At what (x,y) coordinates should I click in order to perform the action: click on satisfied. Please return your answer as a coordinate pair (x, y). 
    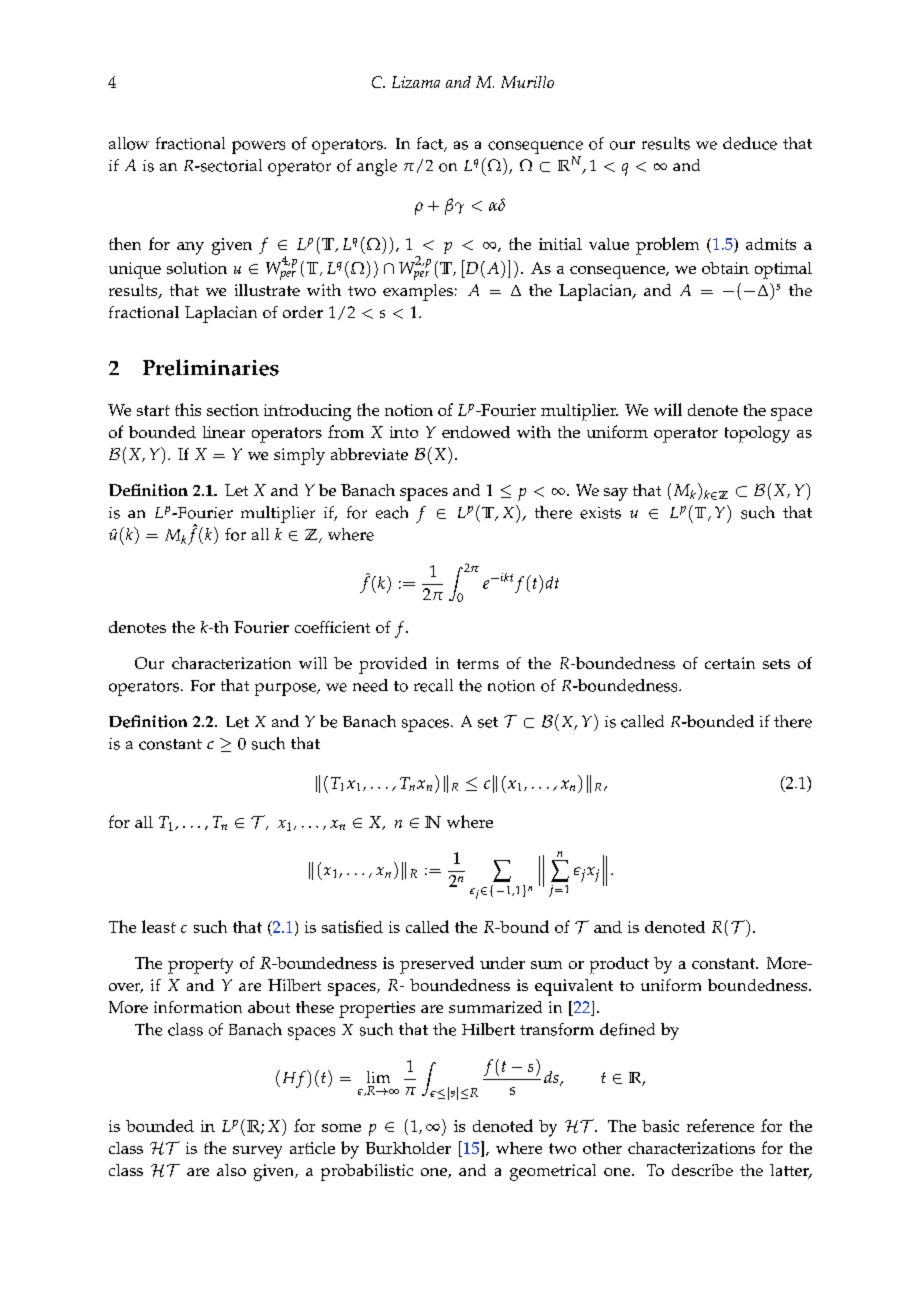
    Looking at the image, I should click on (352, 926).
